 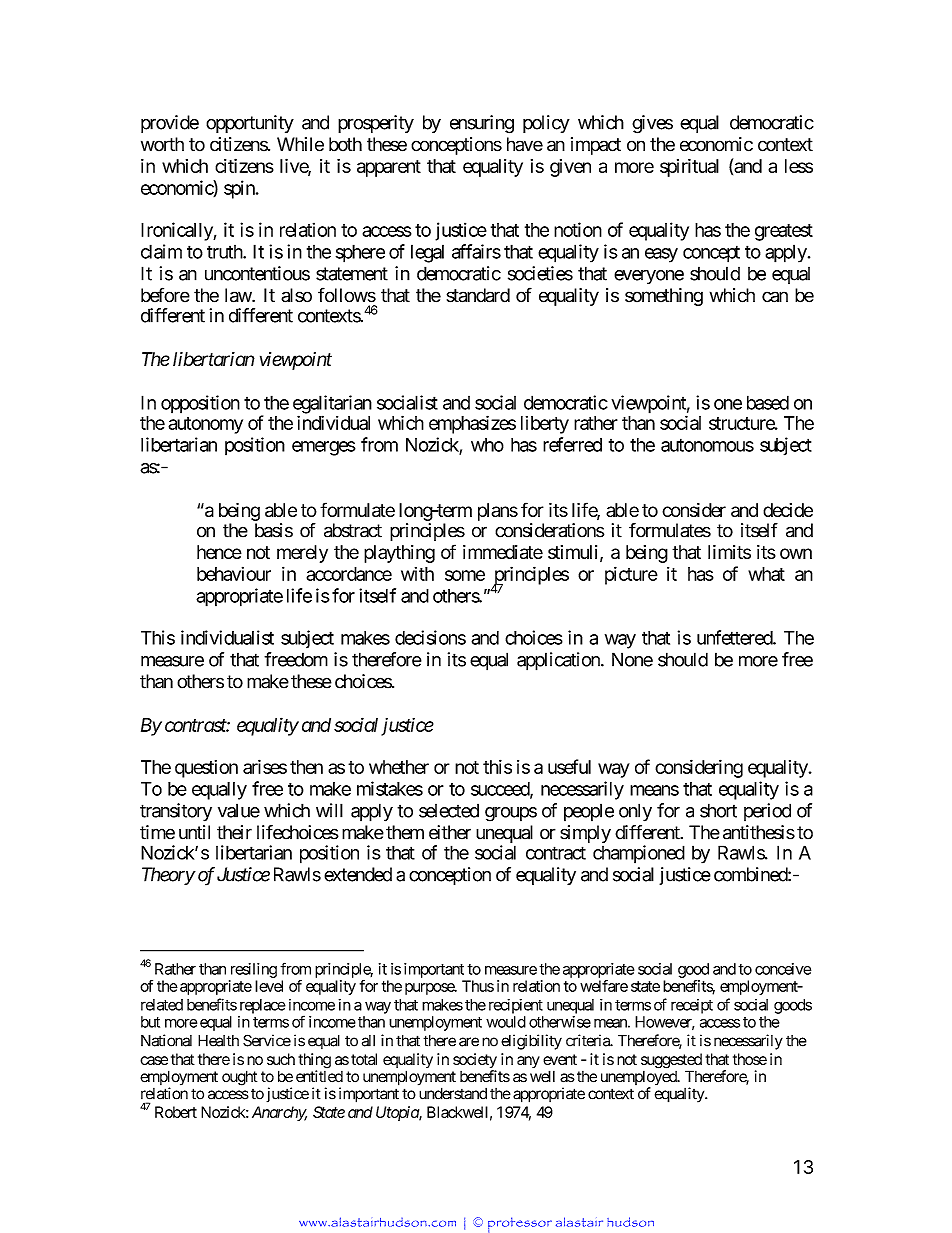 I want to click on Robert, so click(x=176, y=1112).
